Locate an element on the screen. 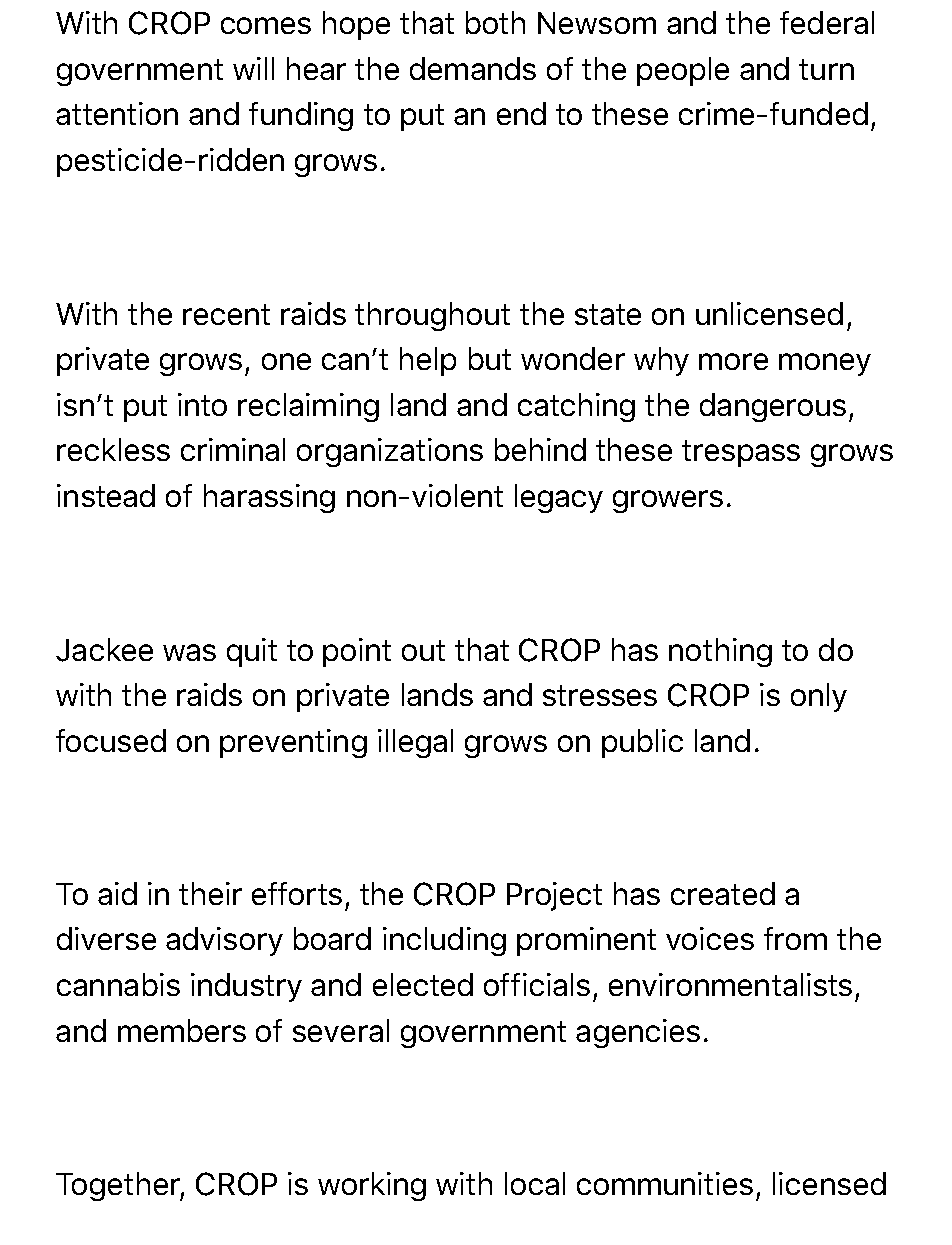 The image size is (952, 1245). throughout is located at coordinates (432, 316).
